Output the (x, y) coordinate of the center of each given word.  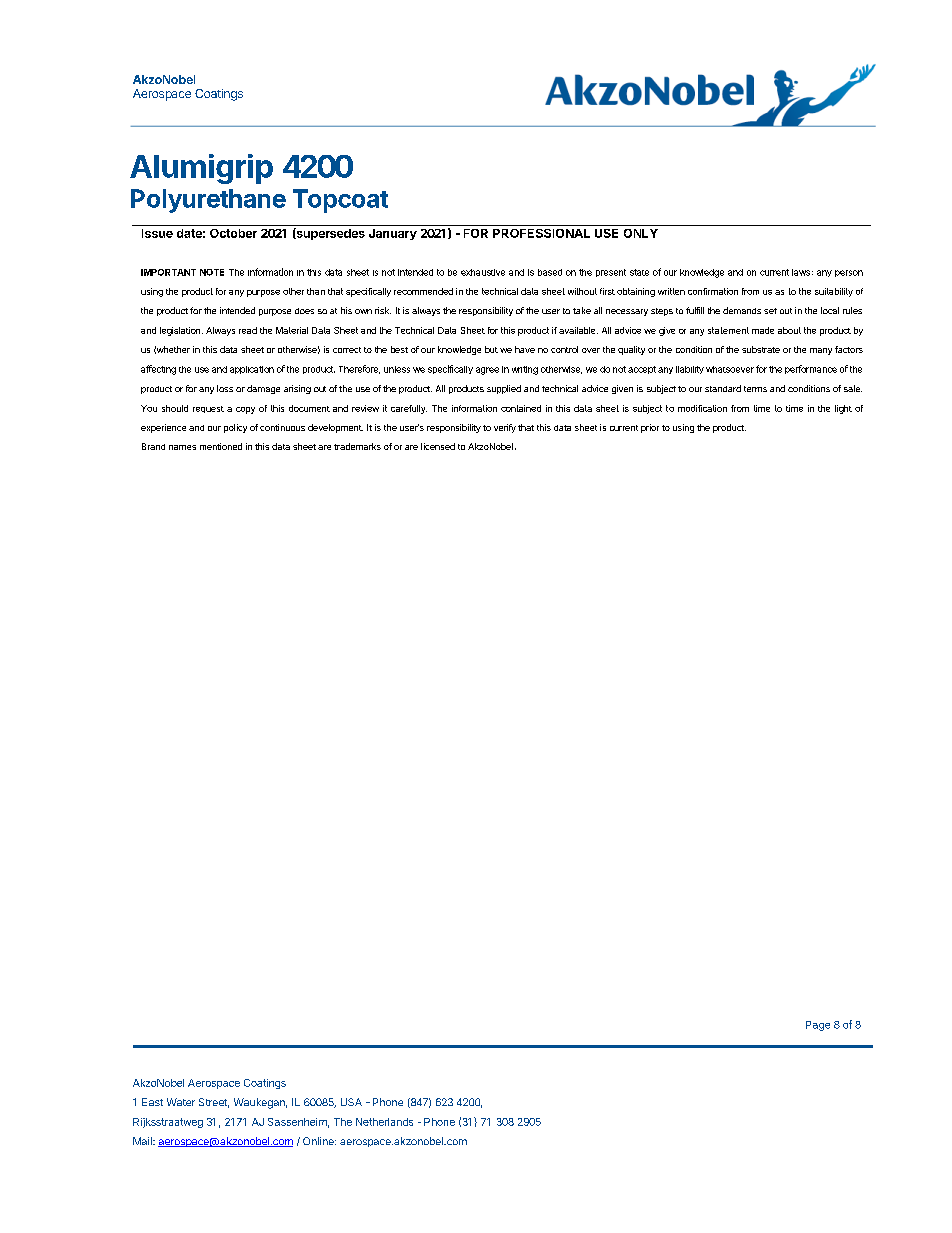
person (849, 273)
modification (702, 408)
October (233, 233)
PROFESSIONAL (541, 233)
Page (818, 1026)
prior (650, 428)
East (152, 1102)
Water (181, 1102)
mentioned (221, 446)
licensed (438, 446)
